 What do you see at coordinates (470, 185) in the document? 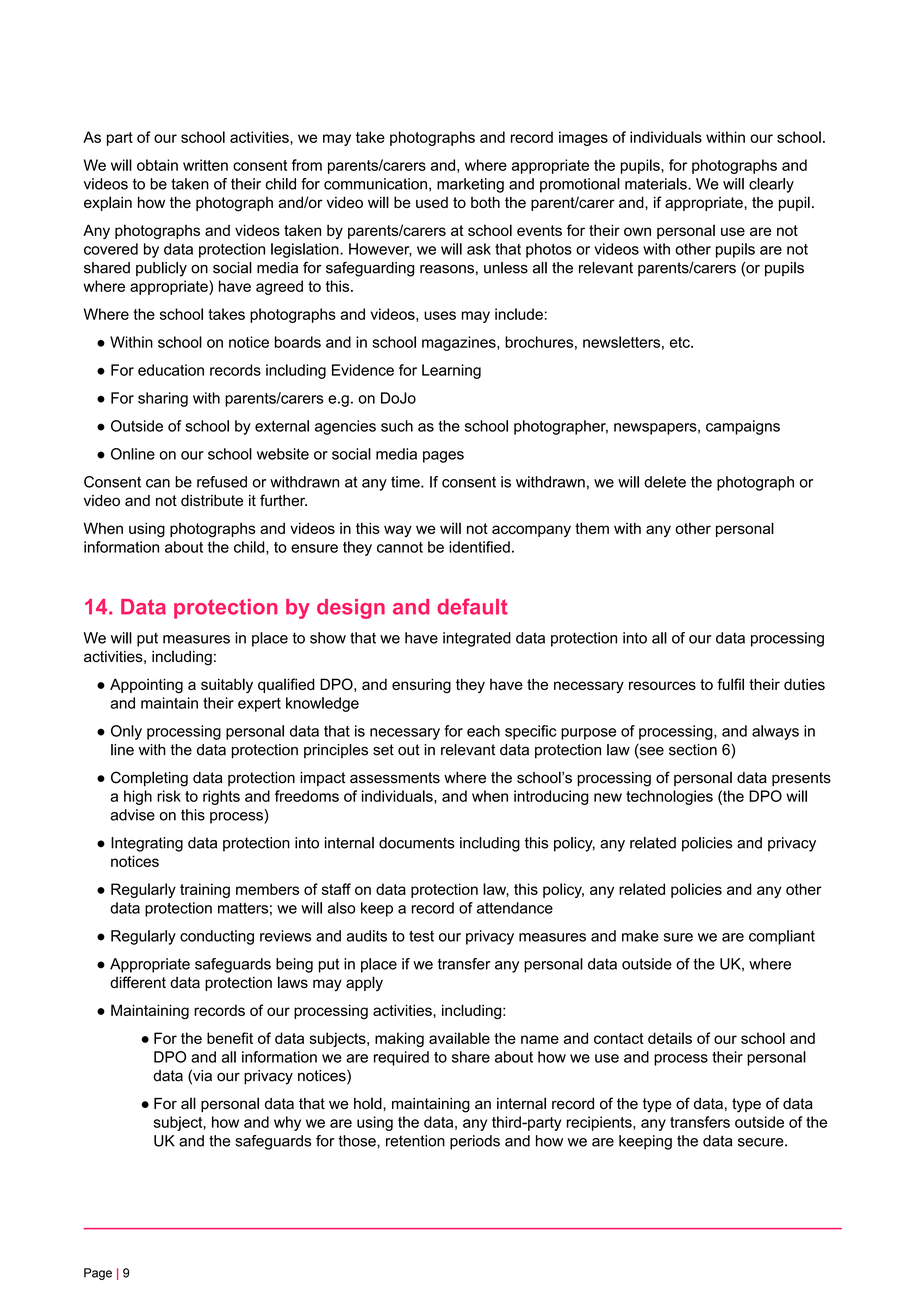
I see `marketing` at bounding box center [470, 185].
